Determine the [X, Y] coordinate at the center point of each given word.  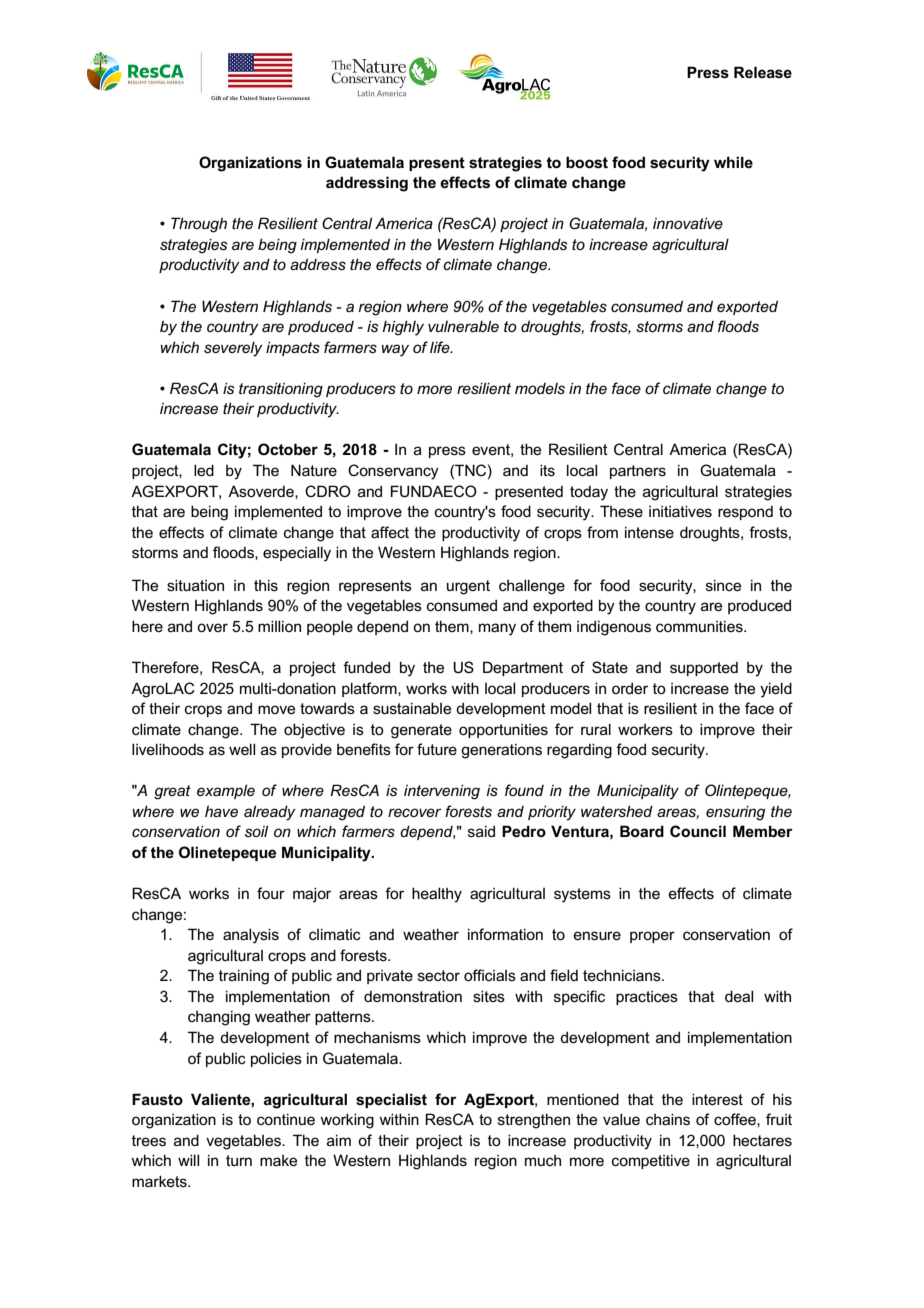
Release [763, 72]
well [242, 749]
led [204, 470]
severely [233, 349]
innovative [688, 223]
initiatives [680, 511]
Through [199, 225]
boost [587, 162]
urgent [468, 587]
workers [645, 729]
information [505, 934]
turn [239, 1160]
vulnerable [463, 326]
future [437, 749]
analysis [251, 936]
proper [652, 937]
